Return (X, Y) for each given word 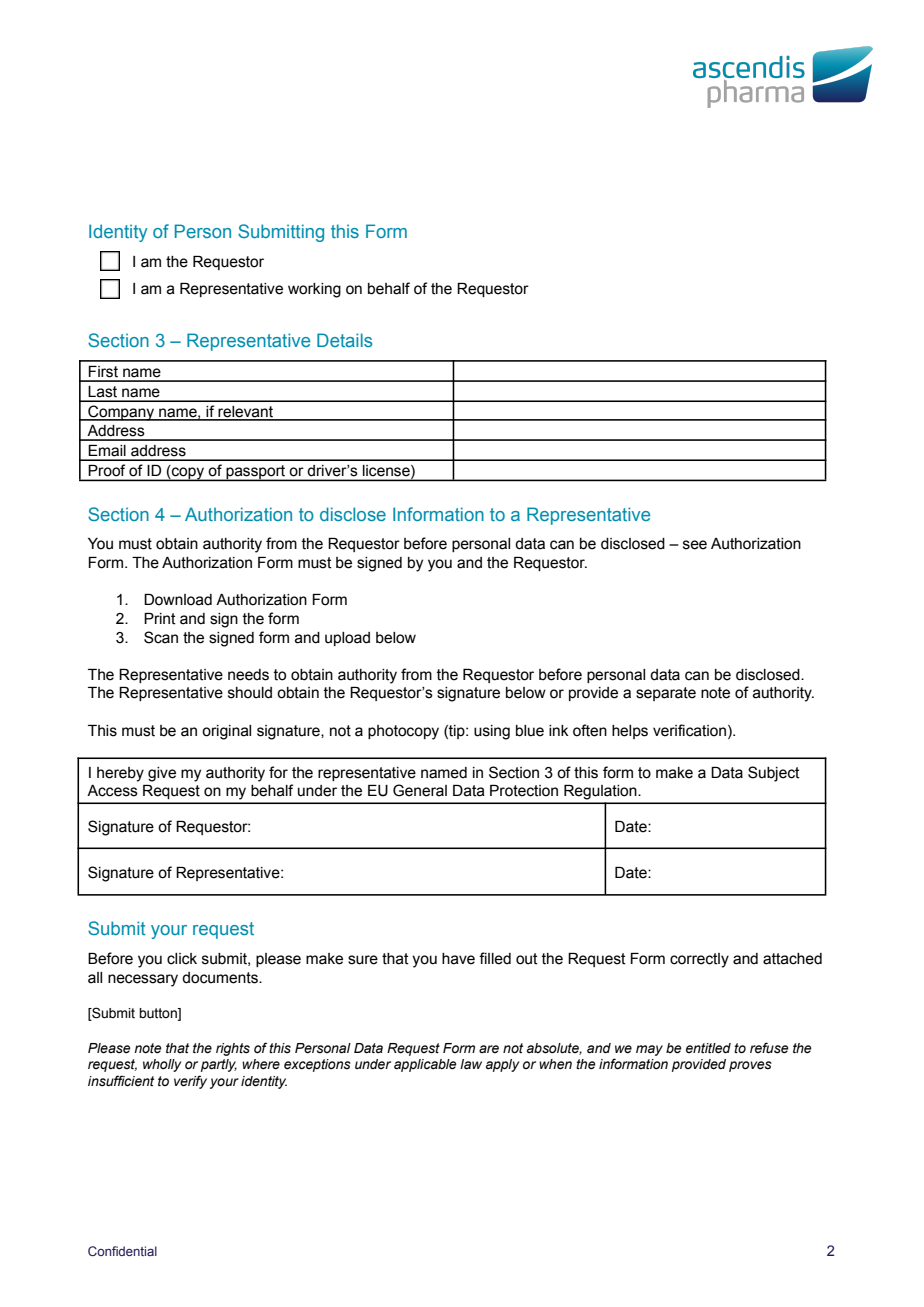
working (314, 290)
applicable (425, 1065)
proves (750, 1066)
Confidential (122, 1251)
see (695, 545)
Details (344, 340)
